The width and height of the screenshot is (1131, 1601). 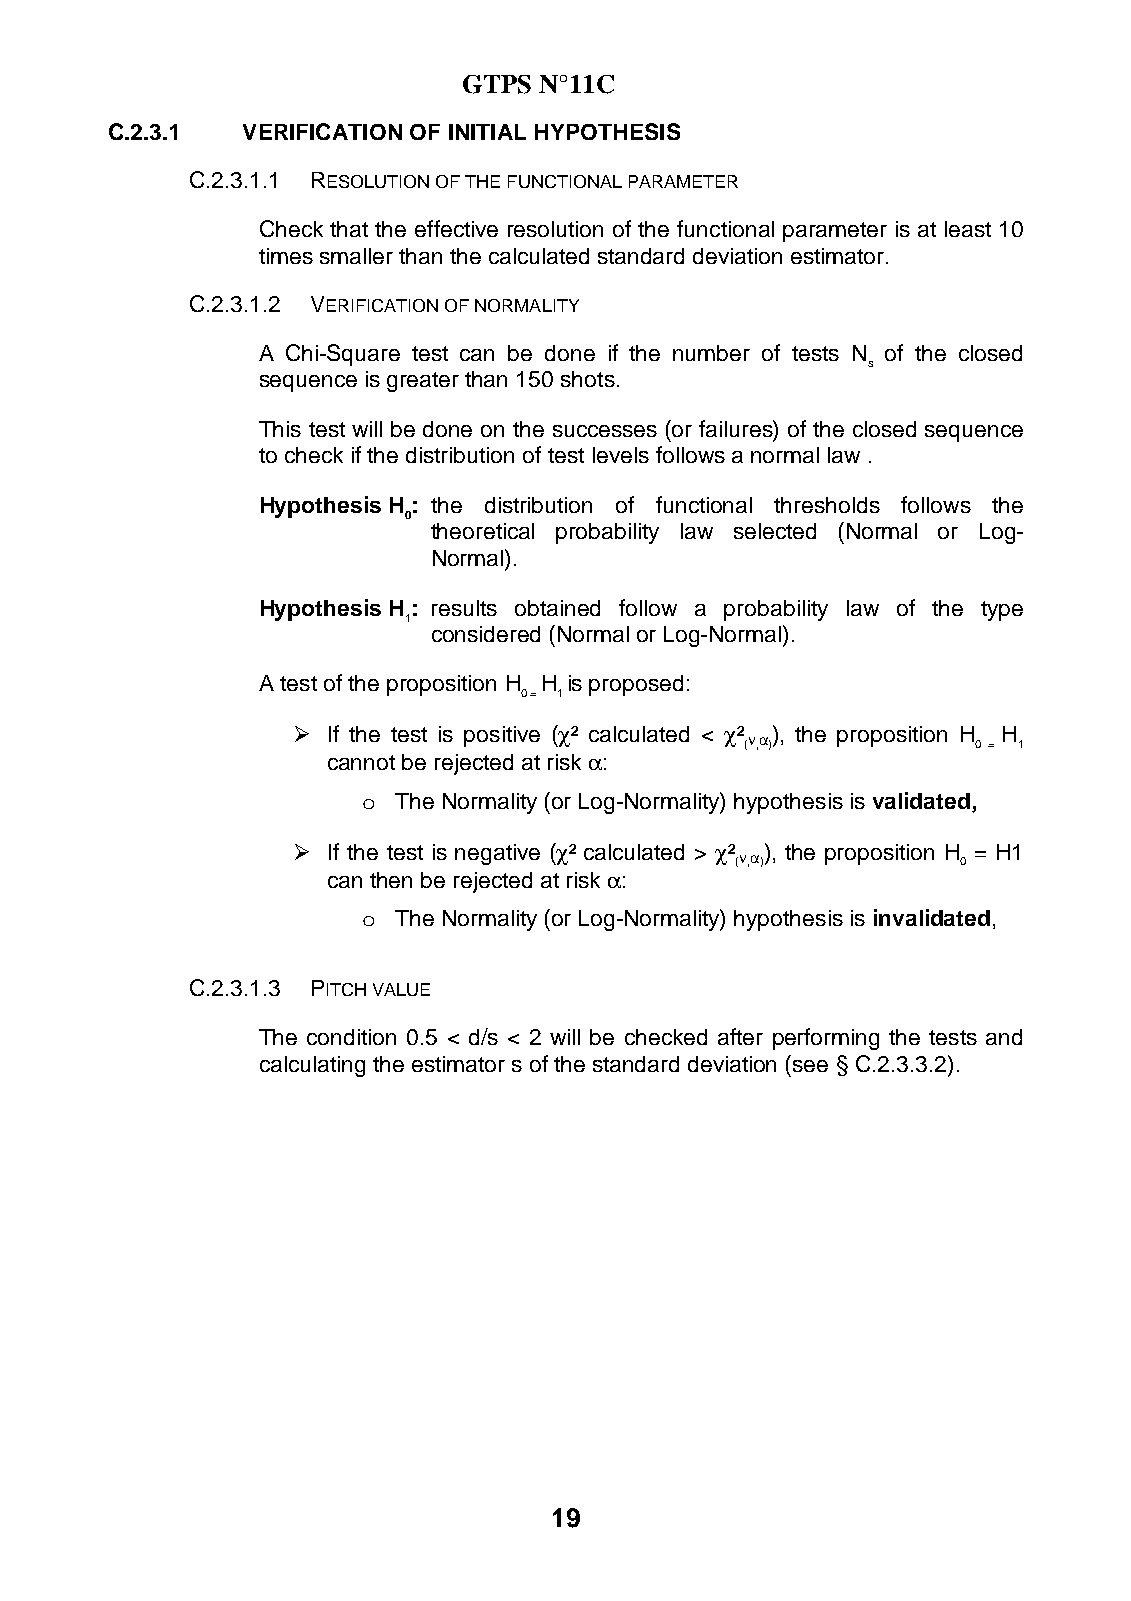 What do you see at coordinates (621, 455) in the screenshot?
I see `levels` at bounding box center [621, 455].
